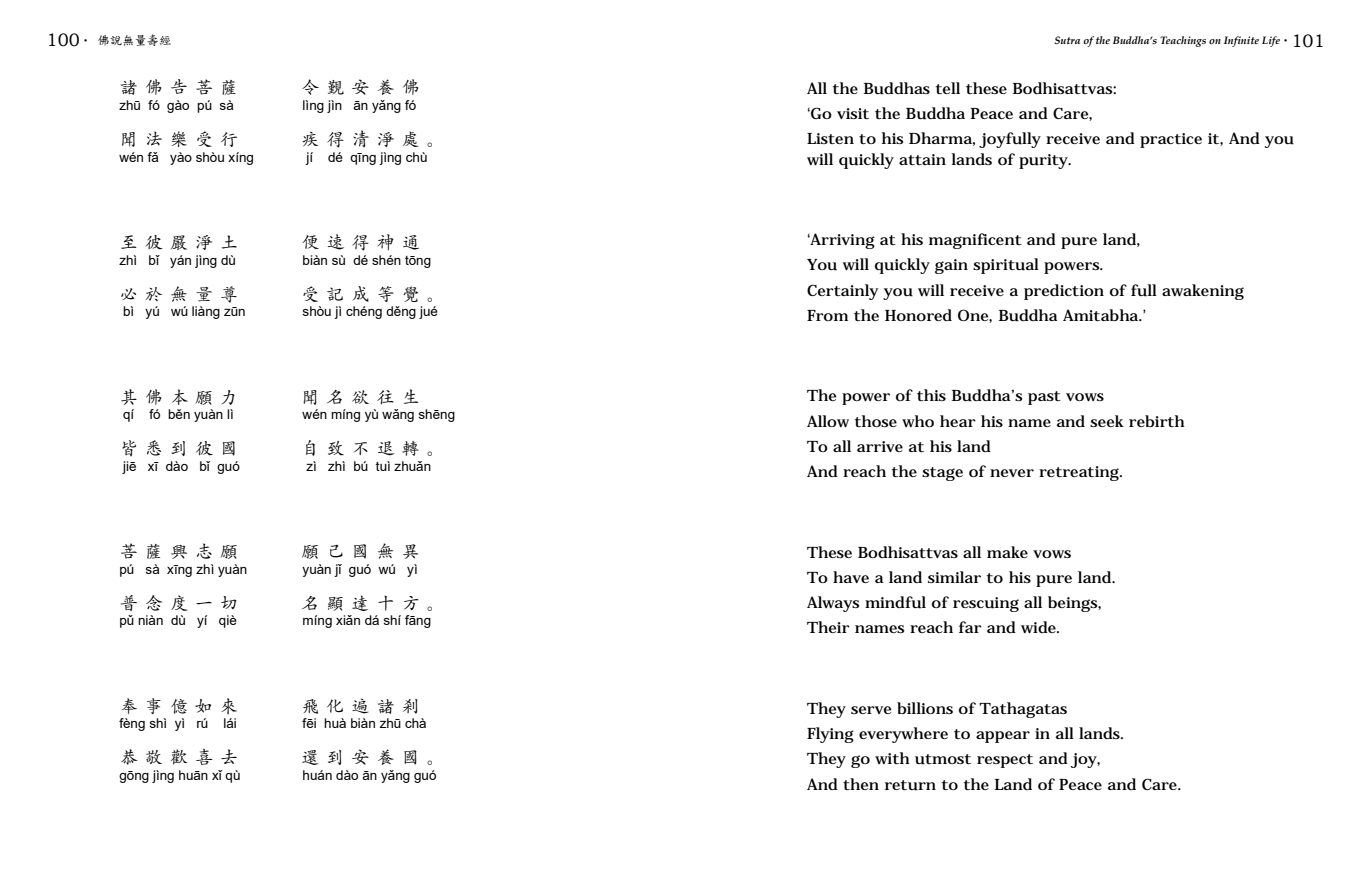 This page has width=1372, height=887. Describe the element at coordinates (1203, 292) in the page. I see `awakening` at that location.
